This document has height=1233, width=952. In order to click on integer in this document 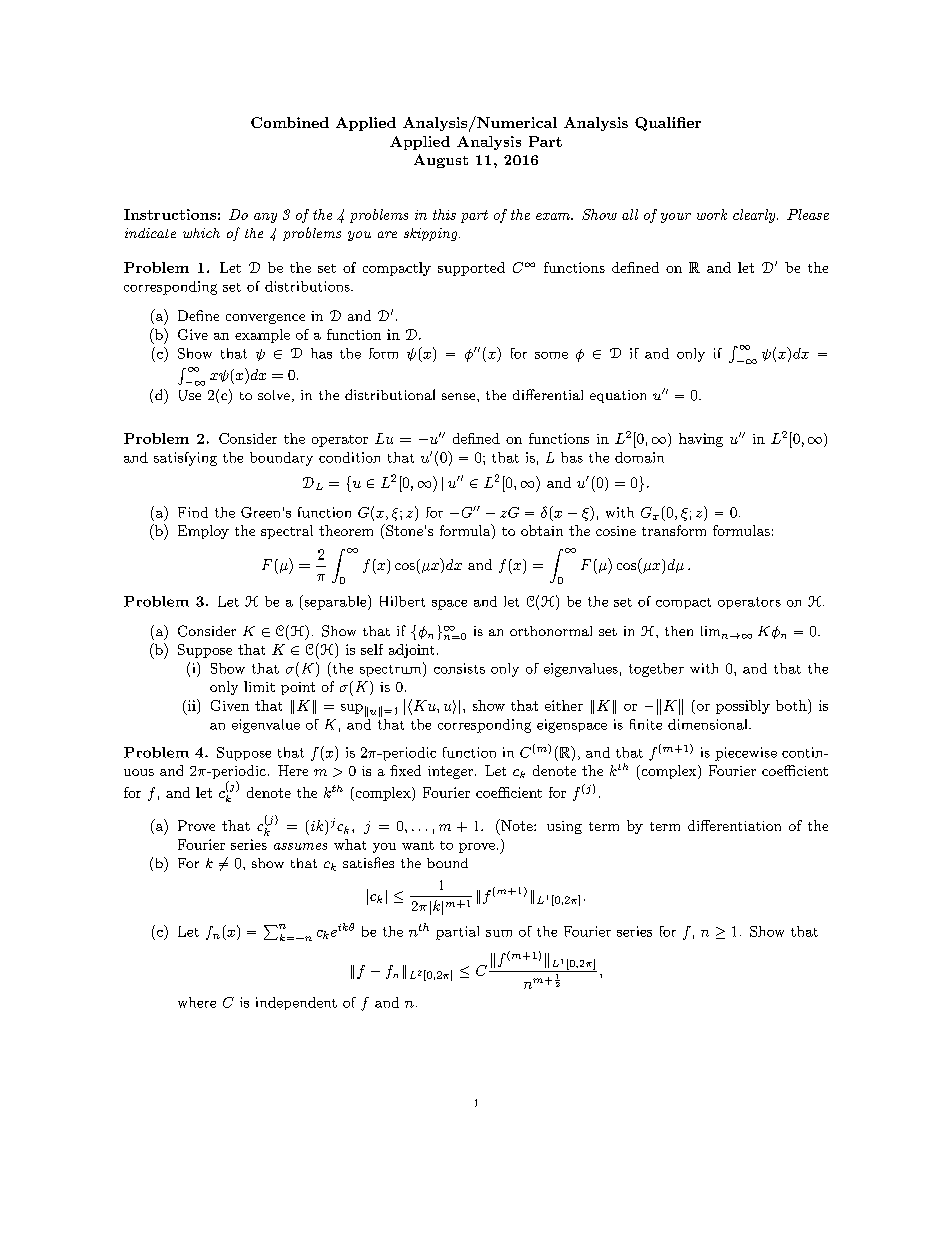, I will do `click(450, 772)`.
